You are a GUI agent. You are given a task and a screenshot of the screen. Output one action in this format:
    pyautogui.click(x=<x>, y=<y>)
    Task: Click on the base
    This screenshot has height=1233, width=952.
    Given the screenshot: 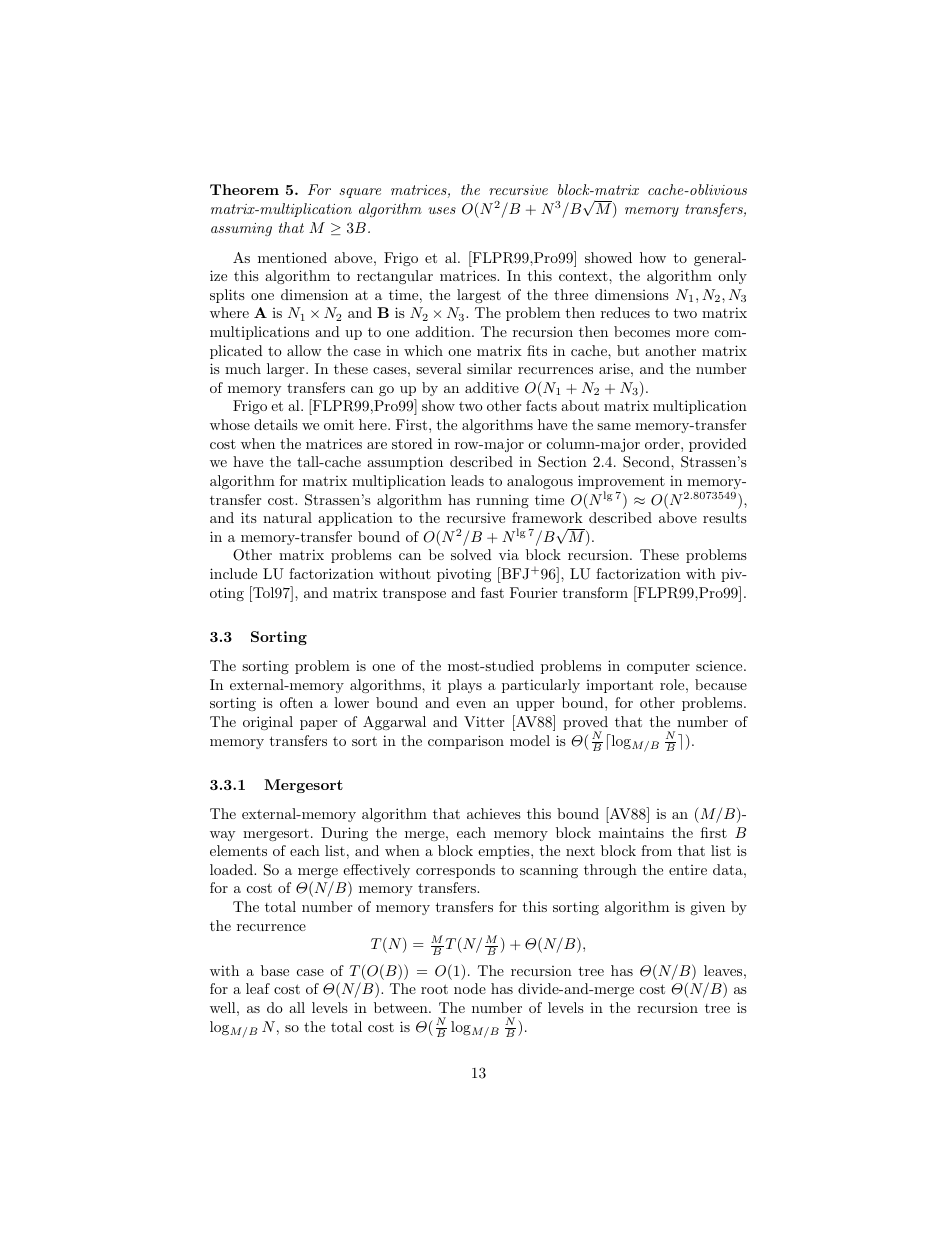 What is the action you would take?
    pyautogui.click(x=275, y=970)
